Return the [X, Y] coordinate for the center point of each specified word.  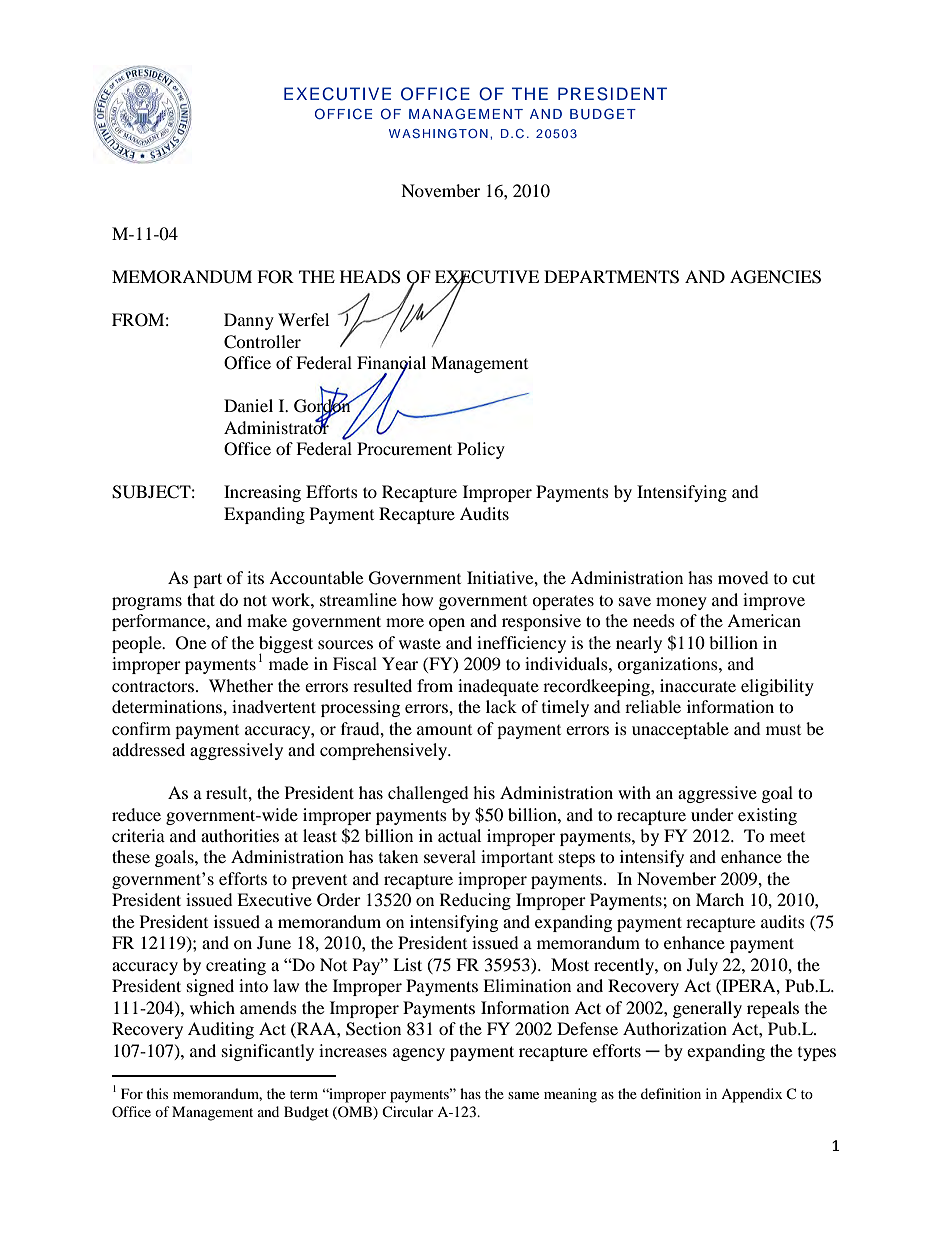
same [523, 1095]
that [201, 599]
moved [743, 577]
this [157, 1093]
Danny [249, 321]
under [712, 814]
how [417, 599]
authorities [240, 835]
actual [459, 835]
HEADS [370, 277]
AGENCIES [775, 277]
